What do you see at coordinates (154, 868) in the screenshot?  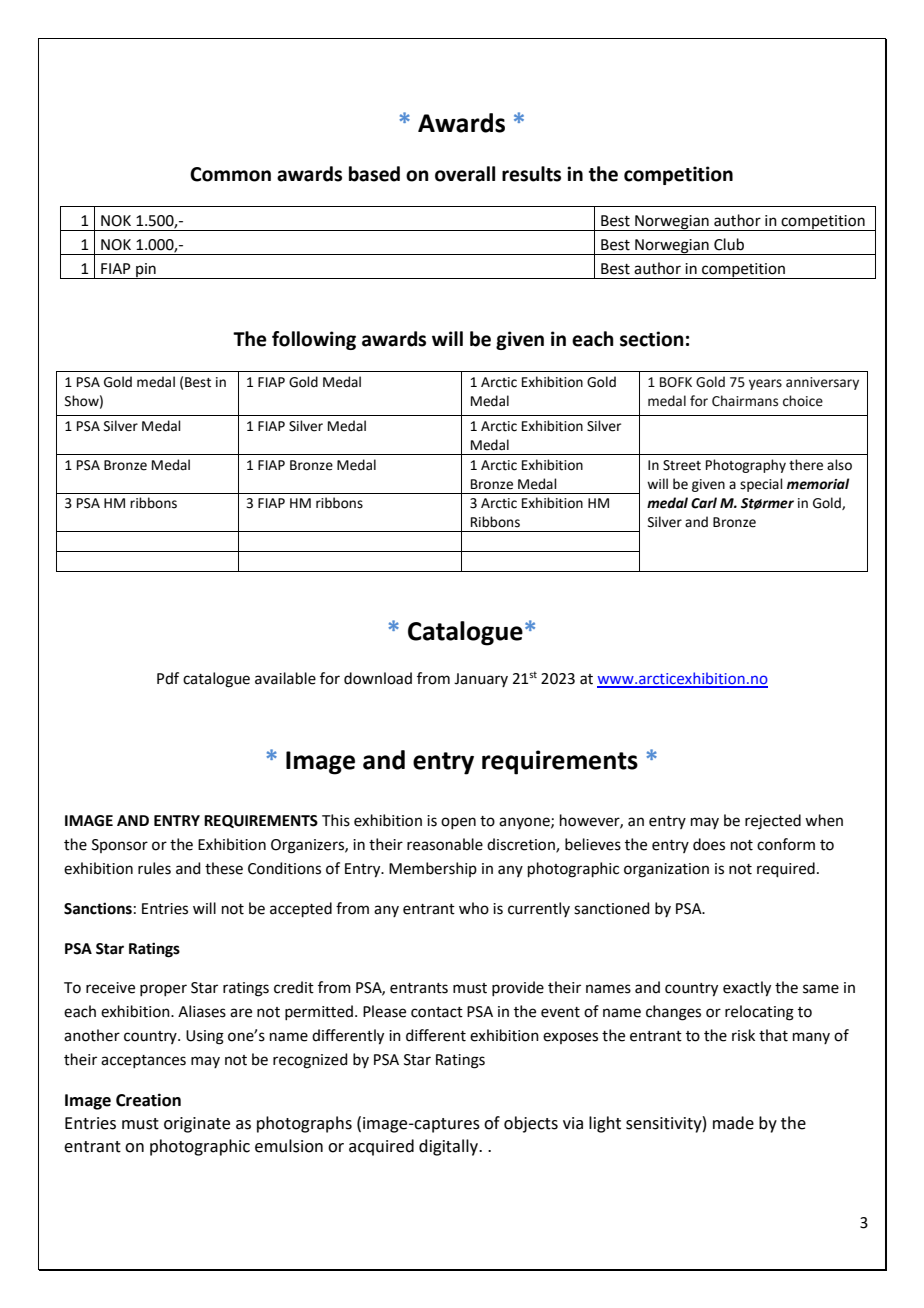 I see `rules` at bounding box center [154, 868].
